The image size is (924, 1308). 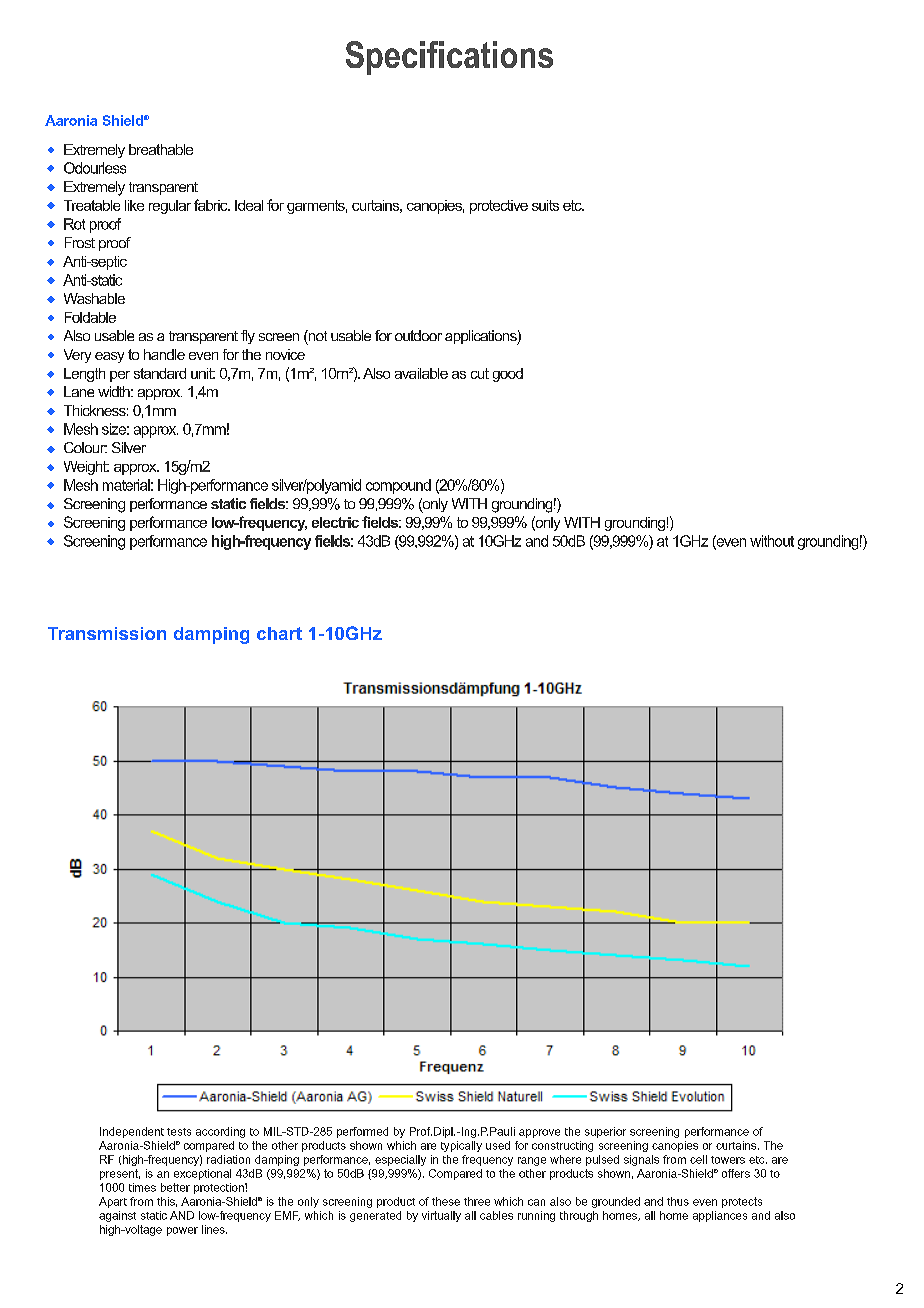 What do you see at coordinates (161, 149) in the page?
I see `breathable` at bounding box center [161, 149].
